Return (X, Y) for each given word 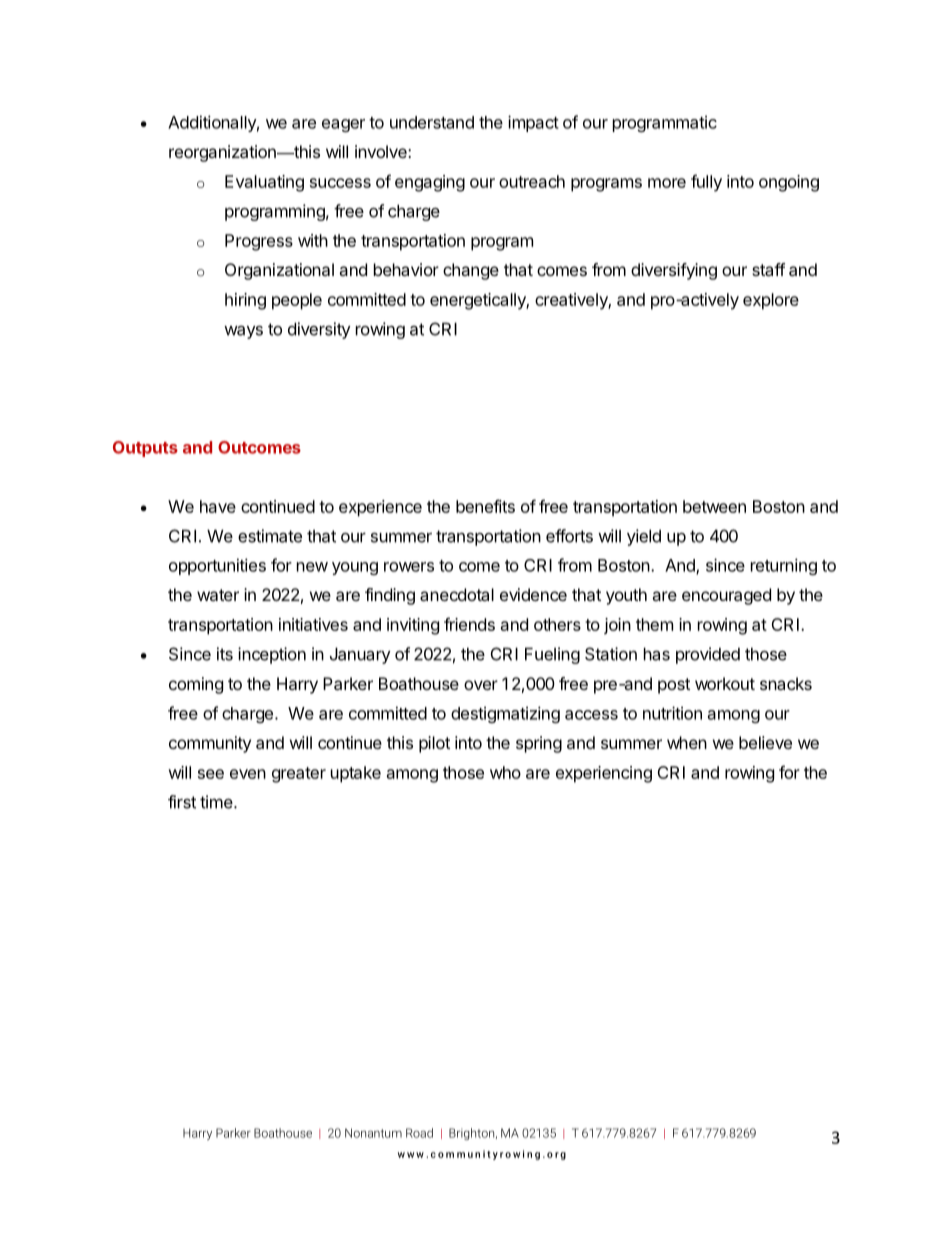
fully (706, 183)
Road (419, 1133)
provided (708, 655)
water (218, 595)
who (505, 772)
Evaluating (264, 183)
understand (432, 122)
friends (469, 624)
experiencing (604, 774)
